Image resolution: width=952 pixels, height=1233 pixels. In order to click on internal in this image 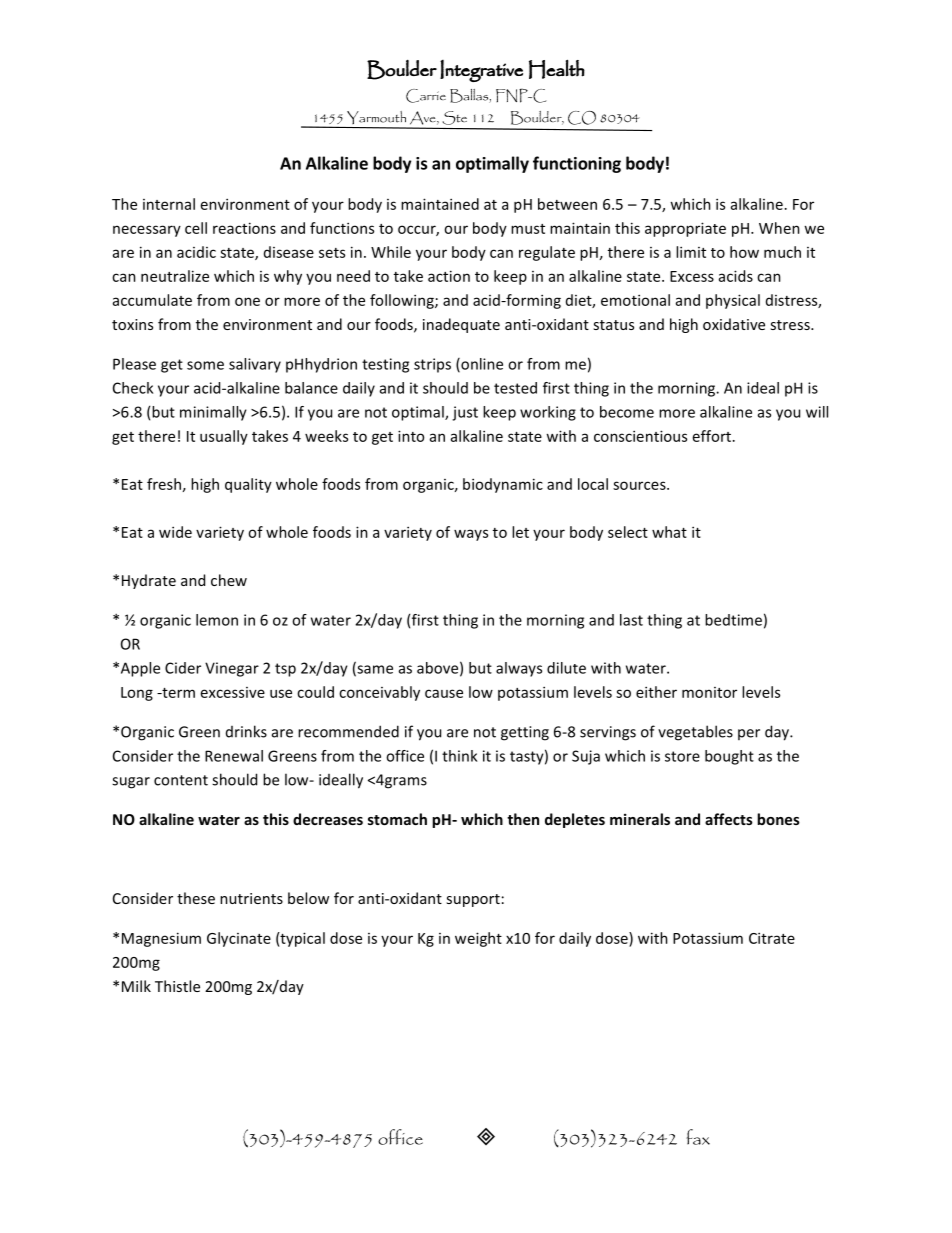, I will do `click(169, 204)`.
